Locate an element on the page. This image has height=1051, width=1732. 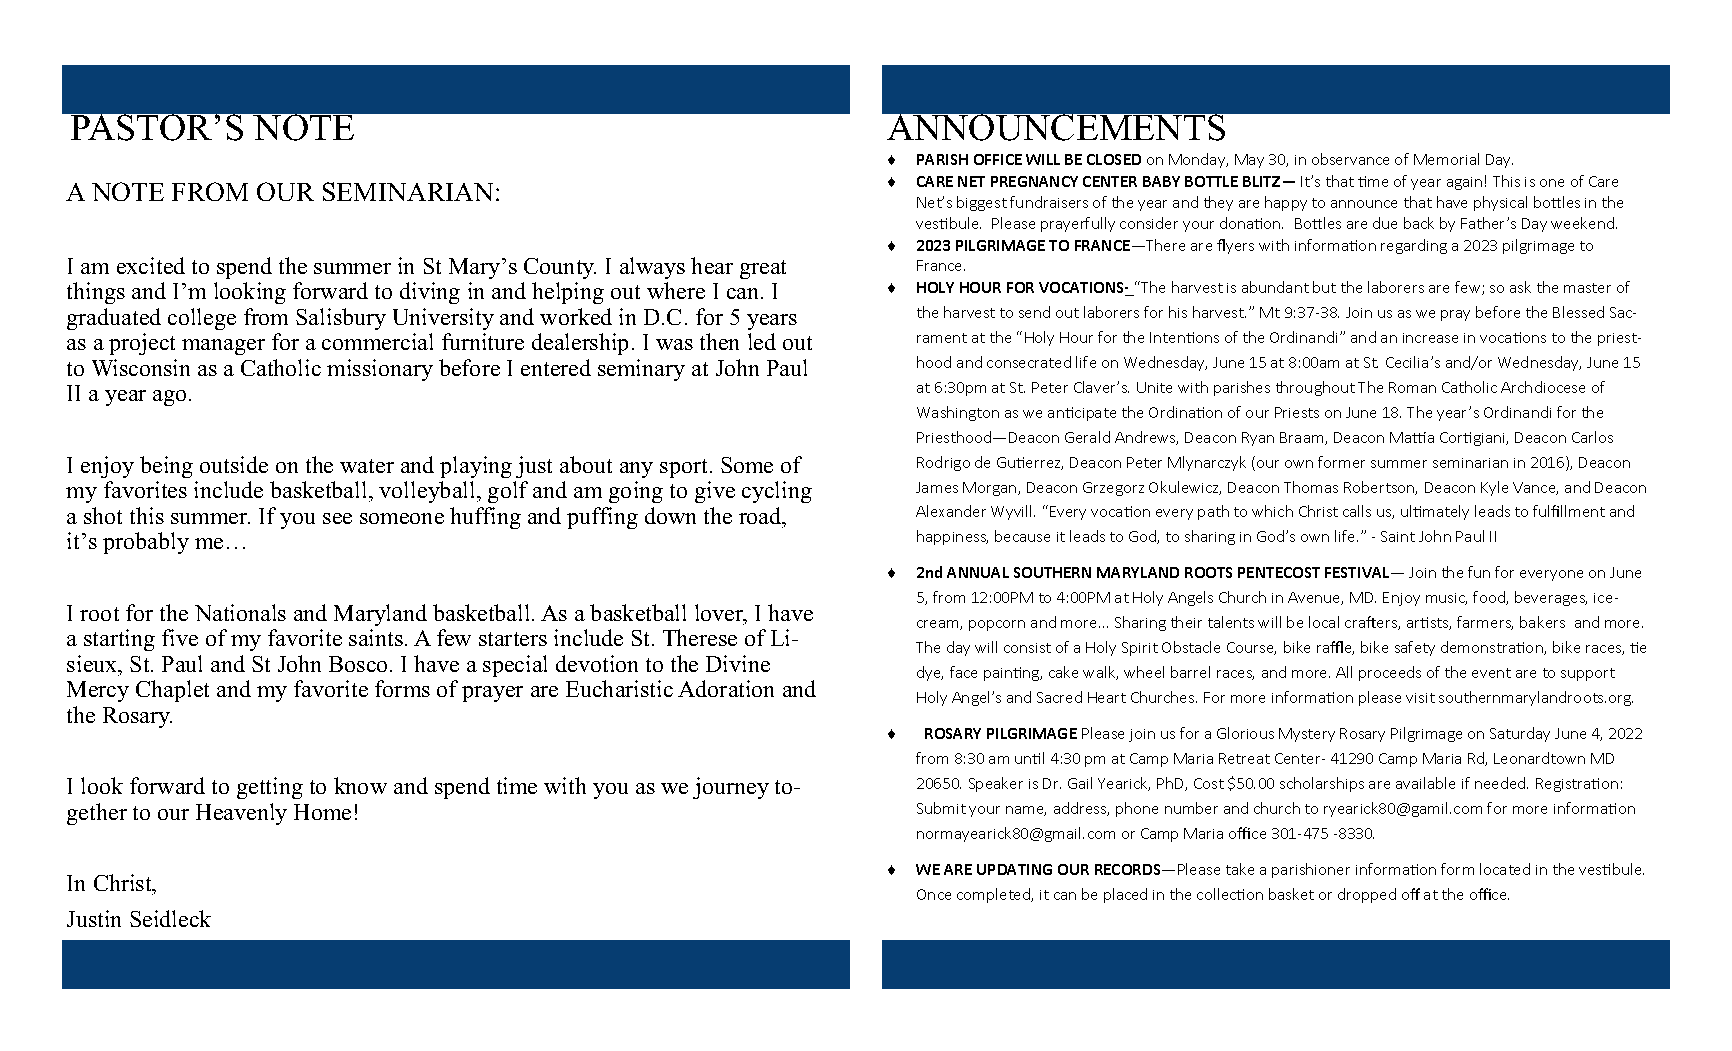
road is located at coordinates (761, 515).
